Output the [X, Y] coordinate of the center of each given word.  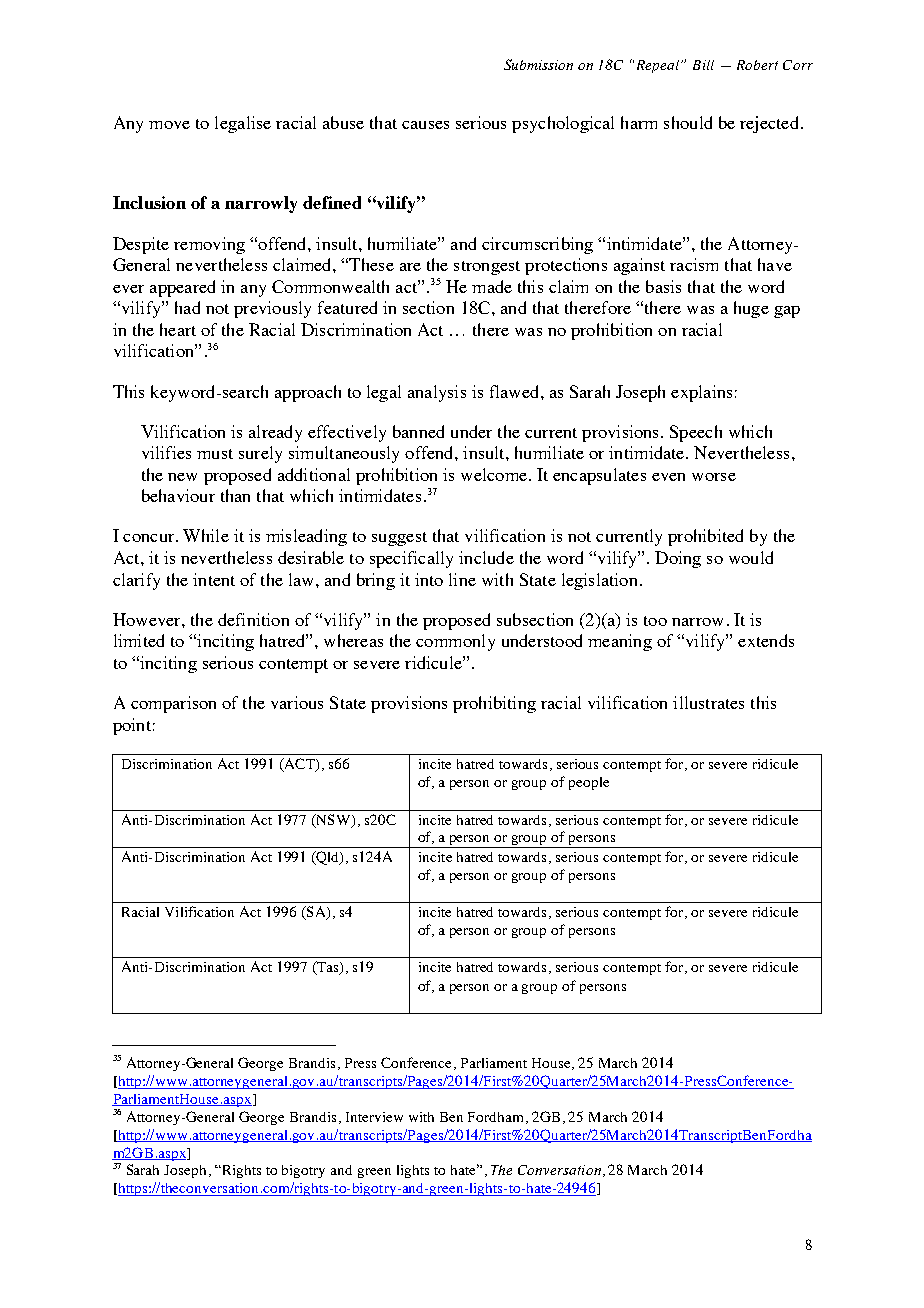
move [169, 125]
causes [425, 125]
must [215, 454]
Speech [696, 433]
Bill [703, 65]
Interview [374, 1117]
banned [418, 431]
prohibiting [494, 704]
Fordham [497, 1118]
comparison [173, 704]
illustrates [708, 702]
